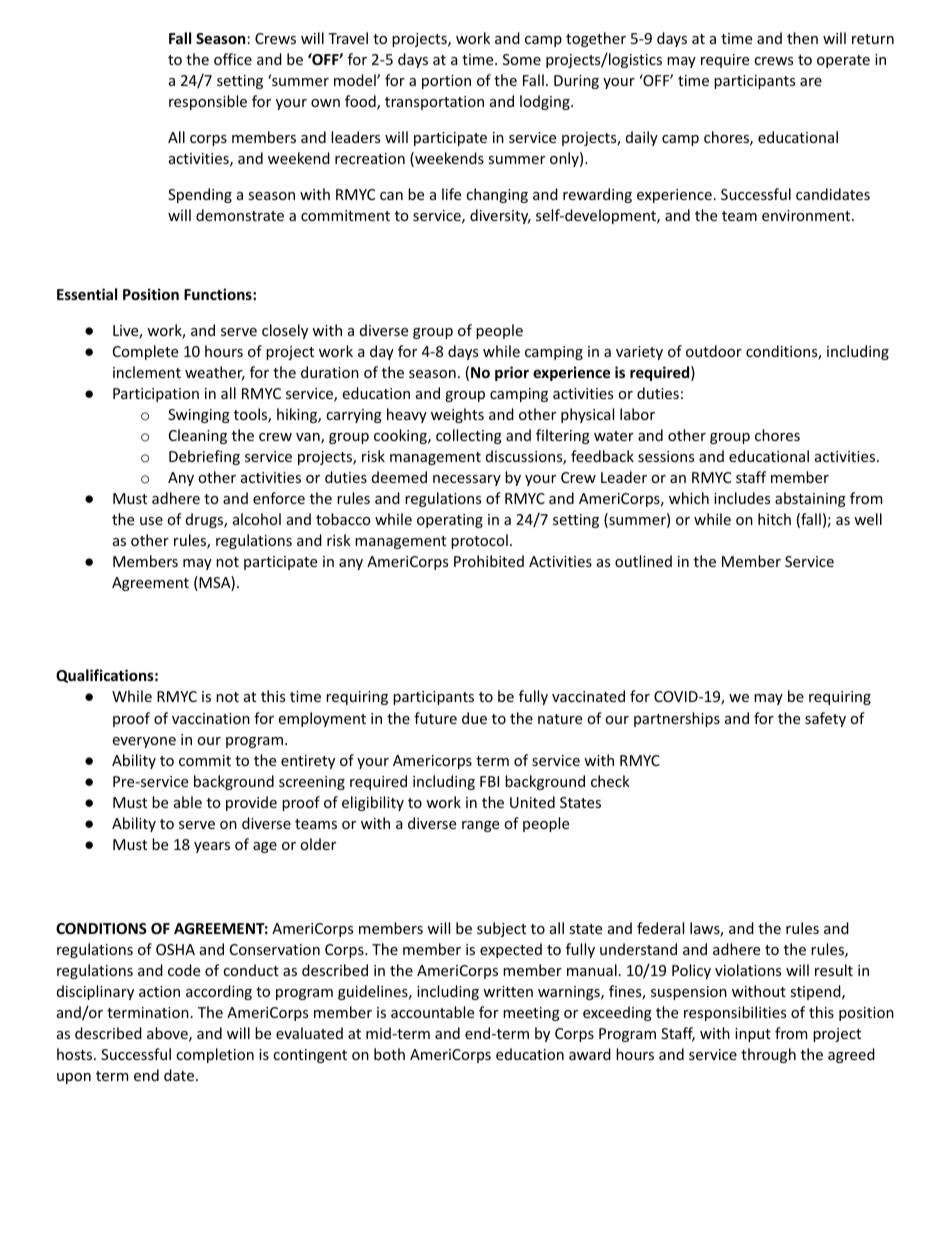 The height and width of the document is (1233, 952). I want to click on Prohibited, so click(489, 561).
